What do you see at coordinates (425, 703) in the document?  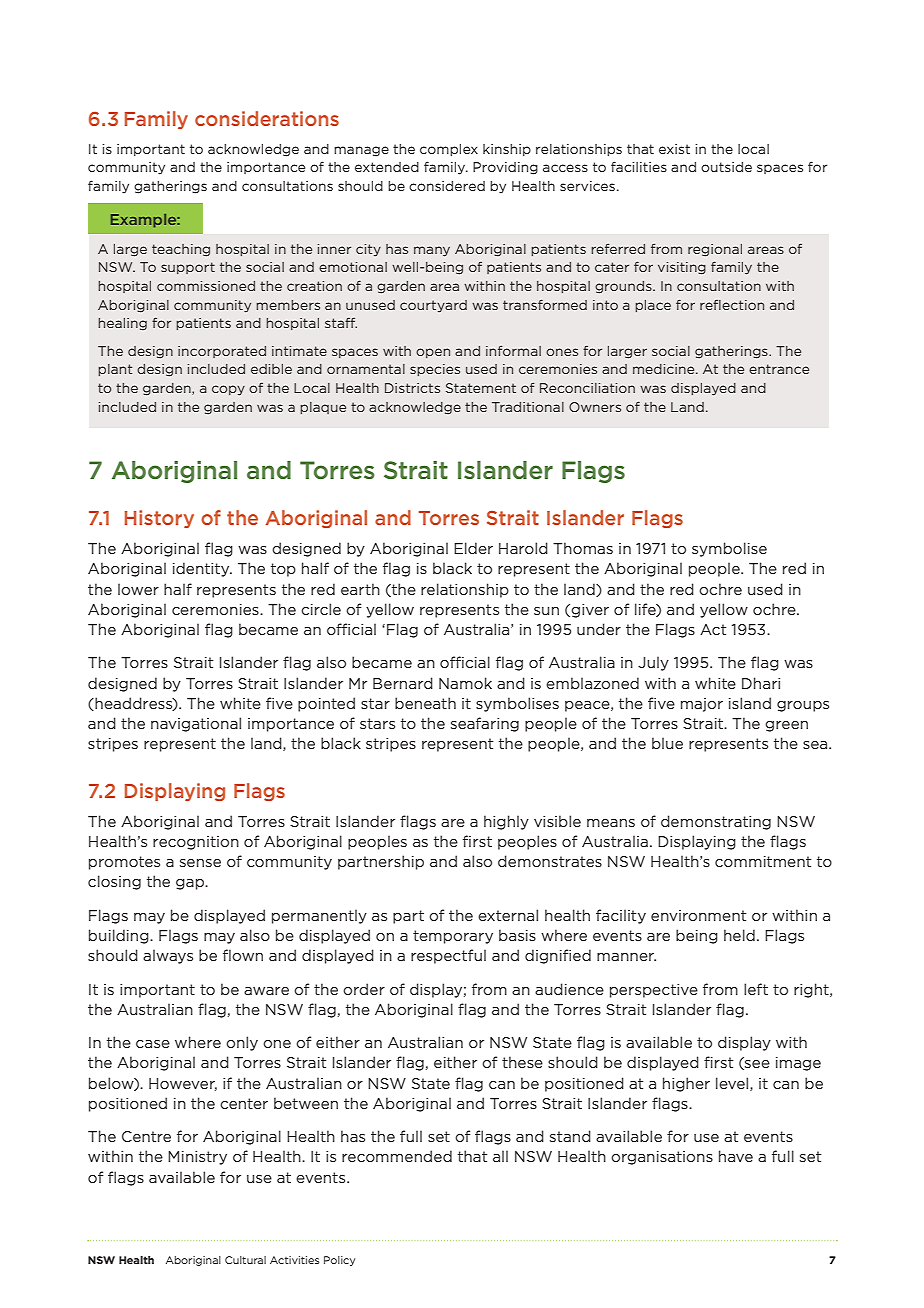 I see `beneath` at bounding box center [425, 703].
